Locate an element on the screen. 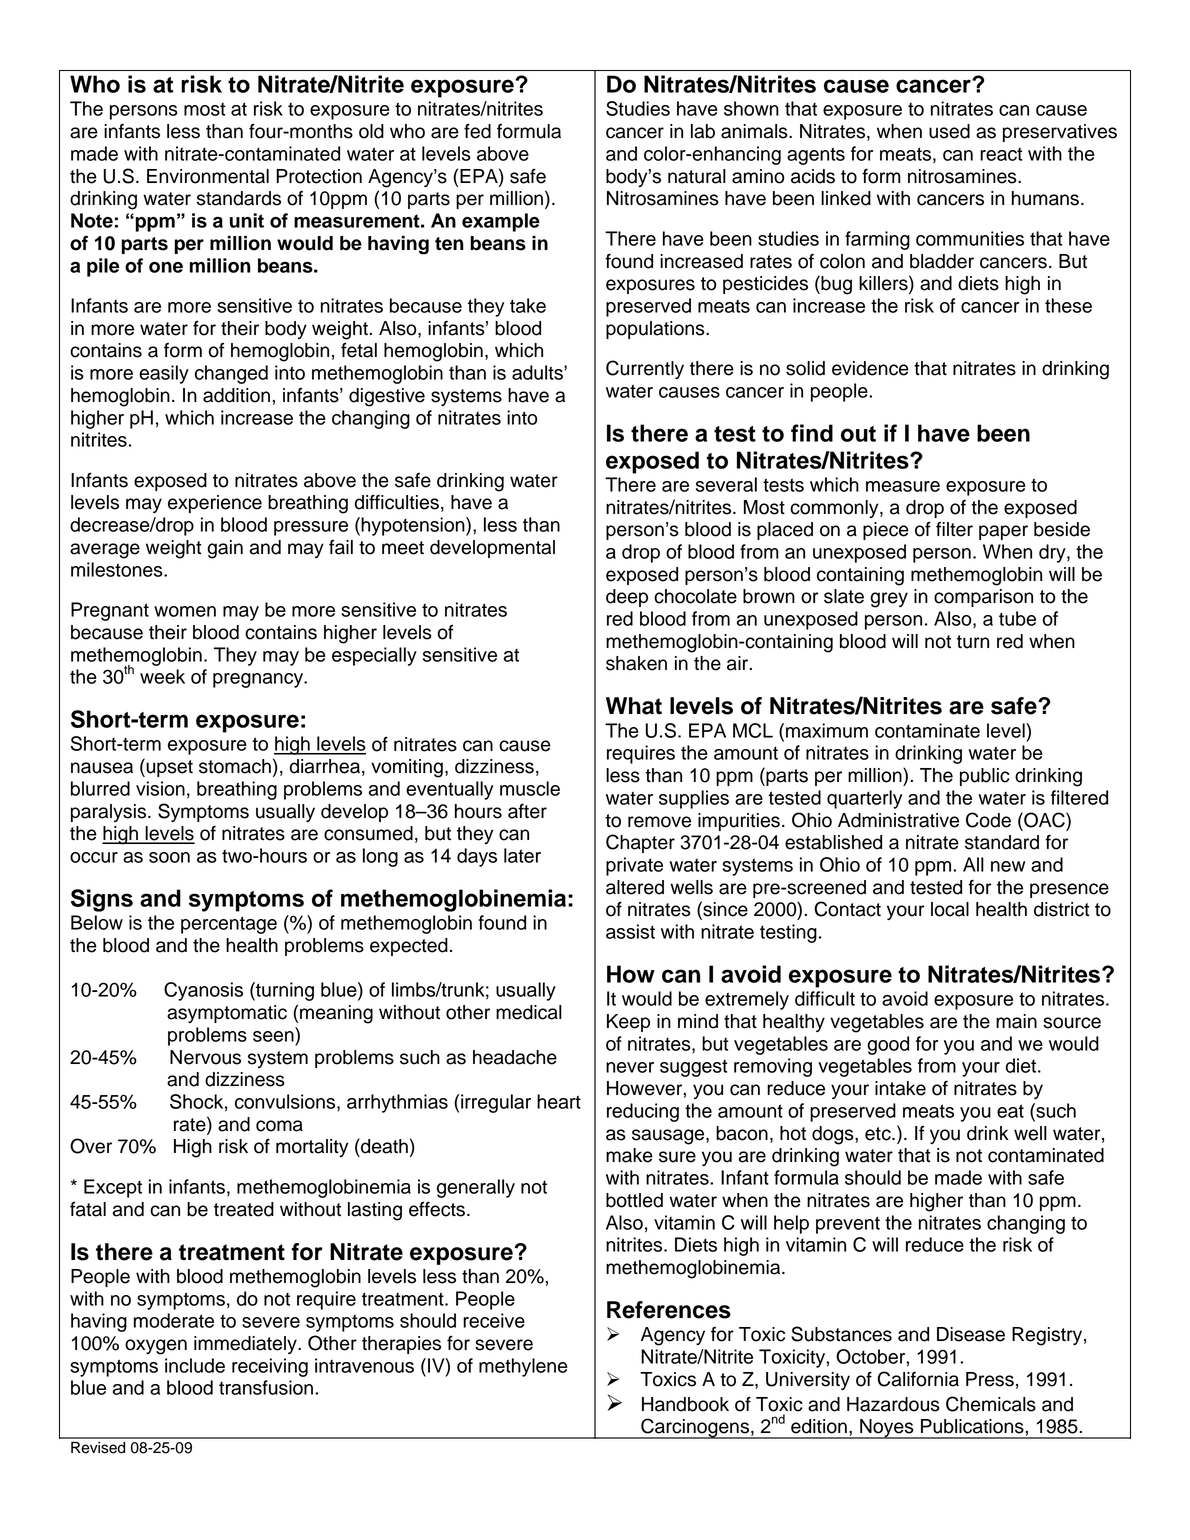 This screenshot has width=1190, height=1540. include is located at coordinates (195, 1365).
